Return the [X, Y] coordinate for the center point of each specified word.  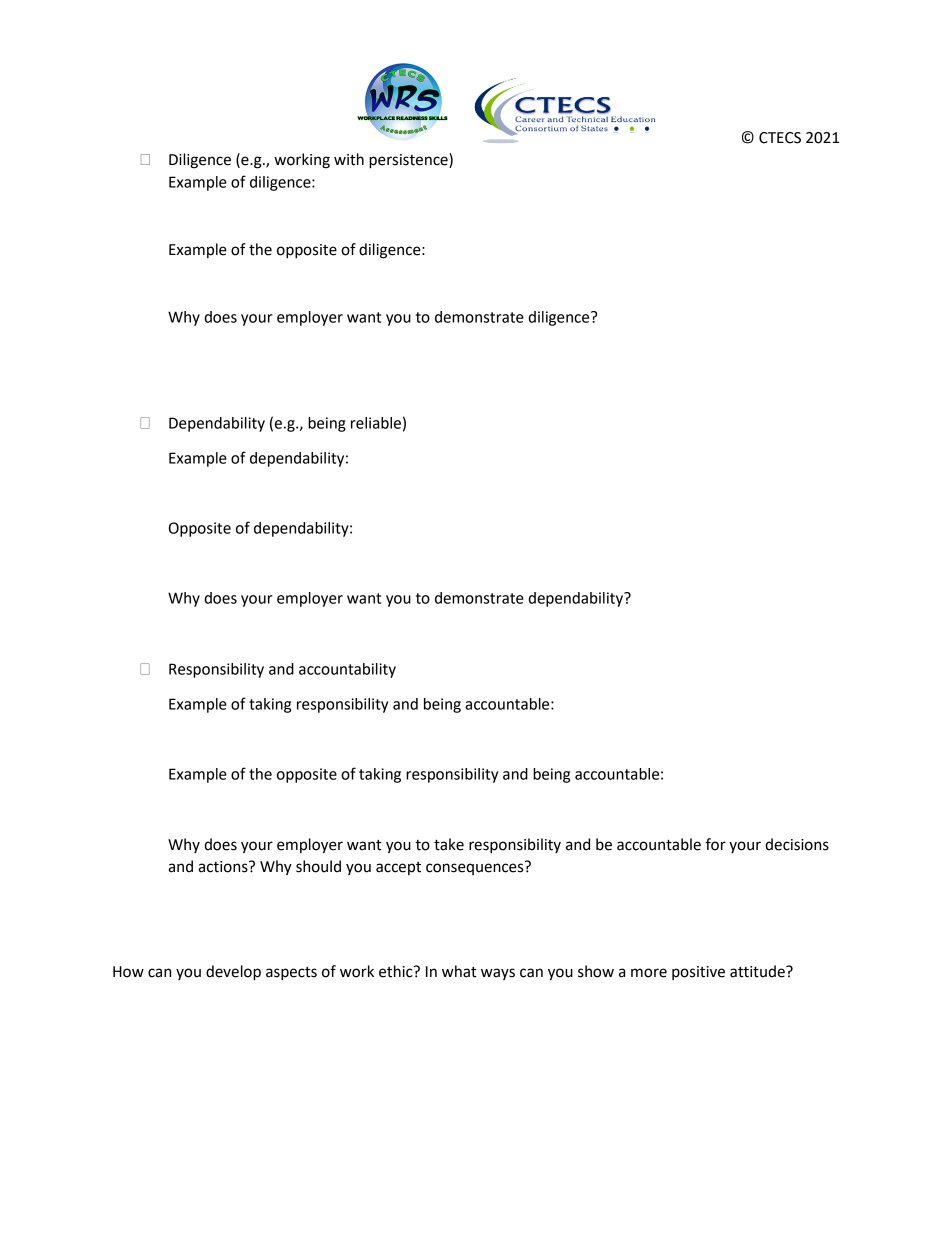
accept [398, 868]
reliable [376, 423]
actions [224, 867]
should [318, 866]
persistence [409, 161]
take [449, 844]
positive [698, 973]
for [716, 844]
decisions [797, 844]
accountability [347, 670]
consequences [476, 868]
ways [498, 974]
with [349, 159]
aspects [291, 974]
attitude [758, 971]
